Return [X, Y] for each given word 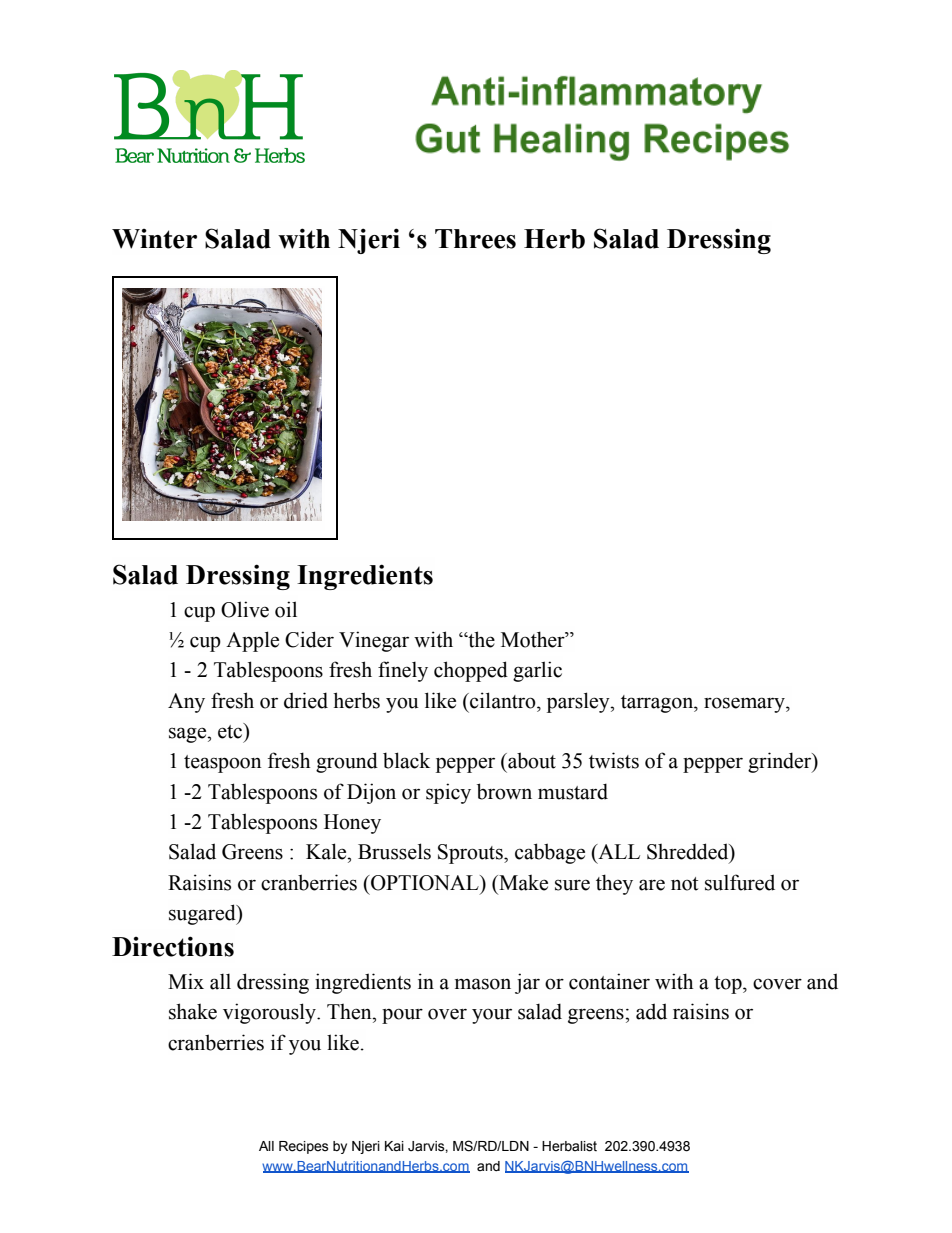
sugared [203, 914]
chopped [471, 671]
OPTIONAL [425, 883]
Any [186, 703]
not [684, 884]
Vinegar [374, 641]
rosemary [745, 705]
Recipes [304, 1147]
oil [286, 609]
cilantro [503, 700]
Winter [154, 239]
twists [614, 760]
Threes [475, 239]
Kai [394, 1146]
